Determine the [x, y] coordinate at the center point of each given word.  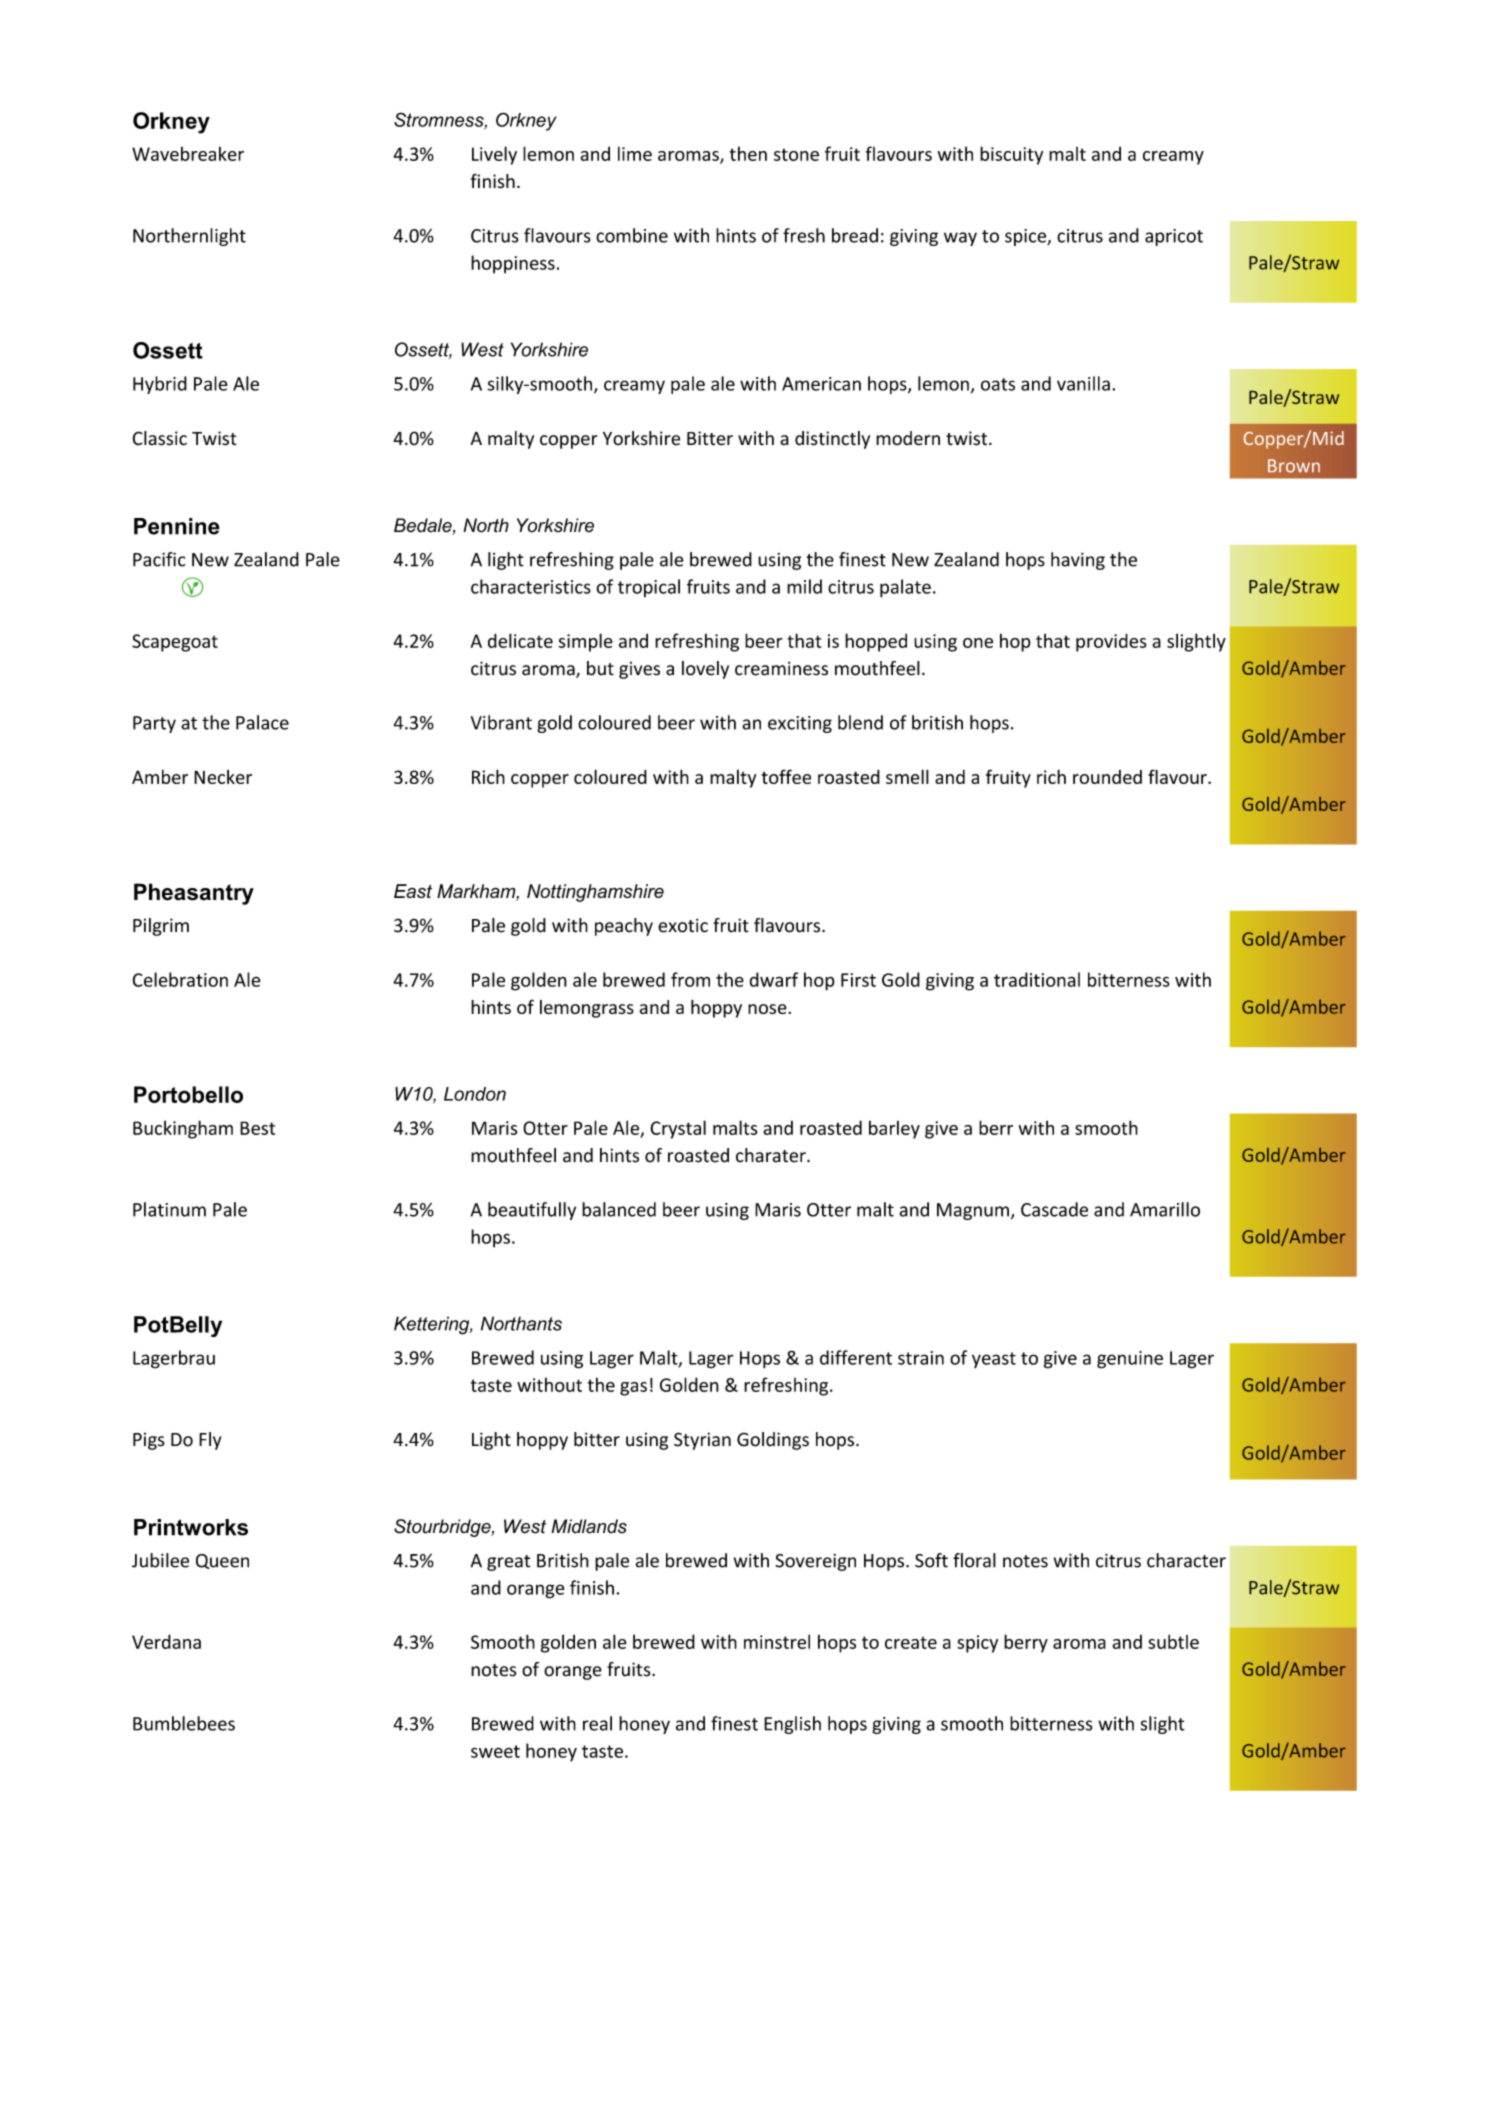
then [748, 153]
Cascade [1054, 1209]
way [960, 239]
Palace [262, 722]
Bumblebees [184, 1723]
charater [772, 1155]
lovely [705, 670]
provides [1111, 642]
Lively [494, 155]
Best [257, 1128]
